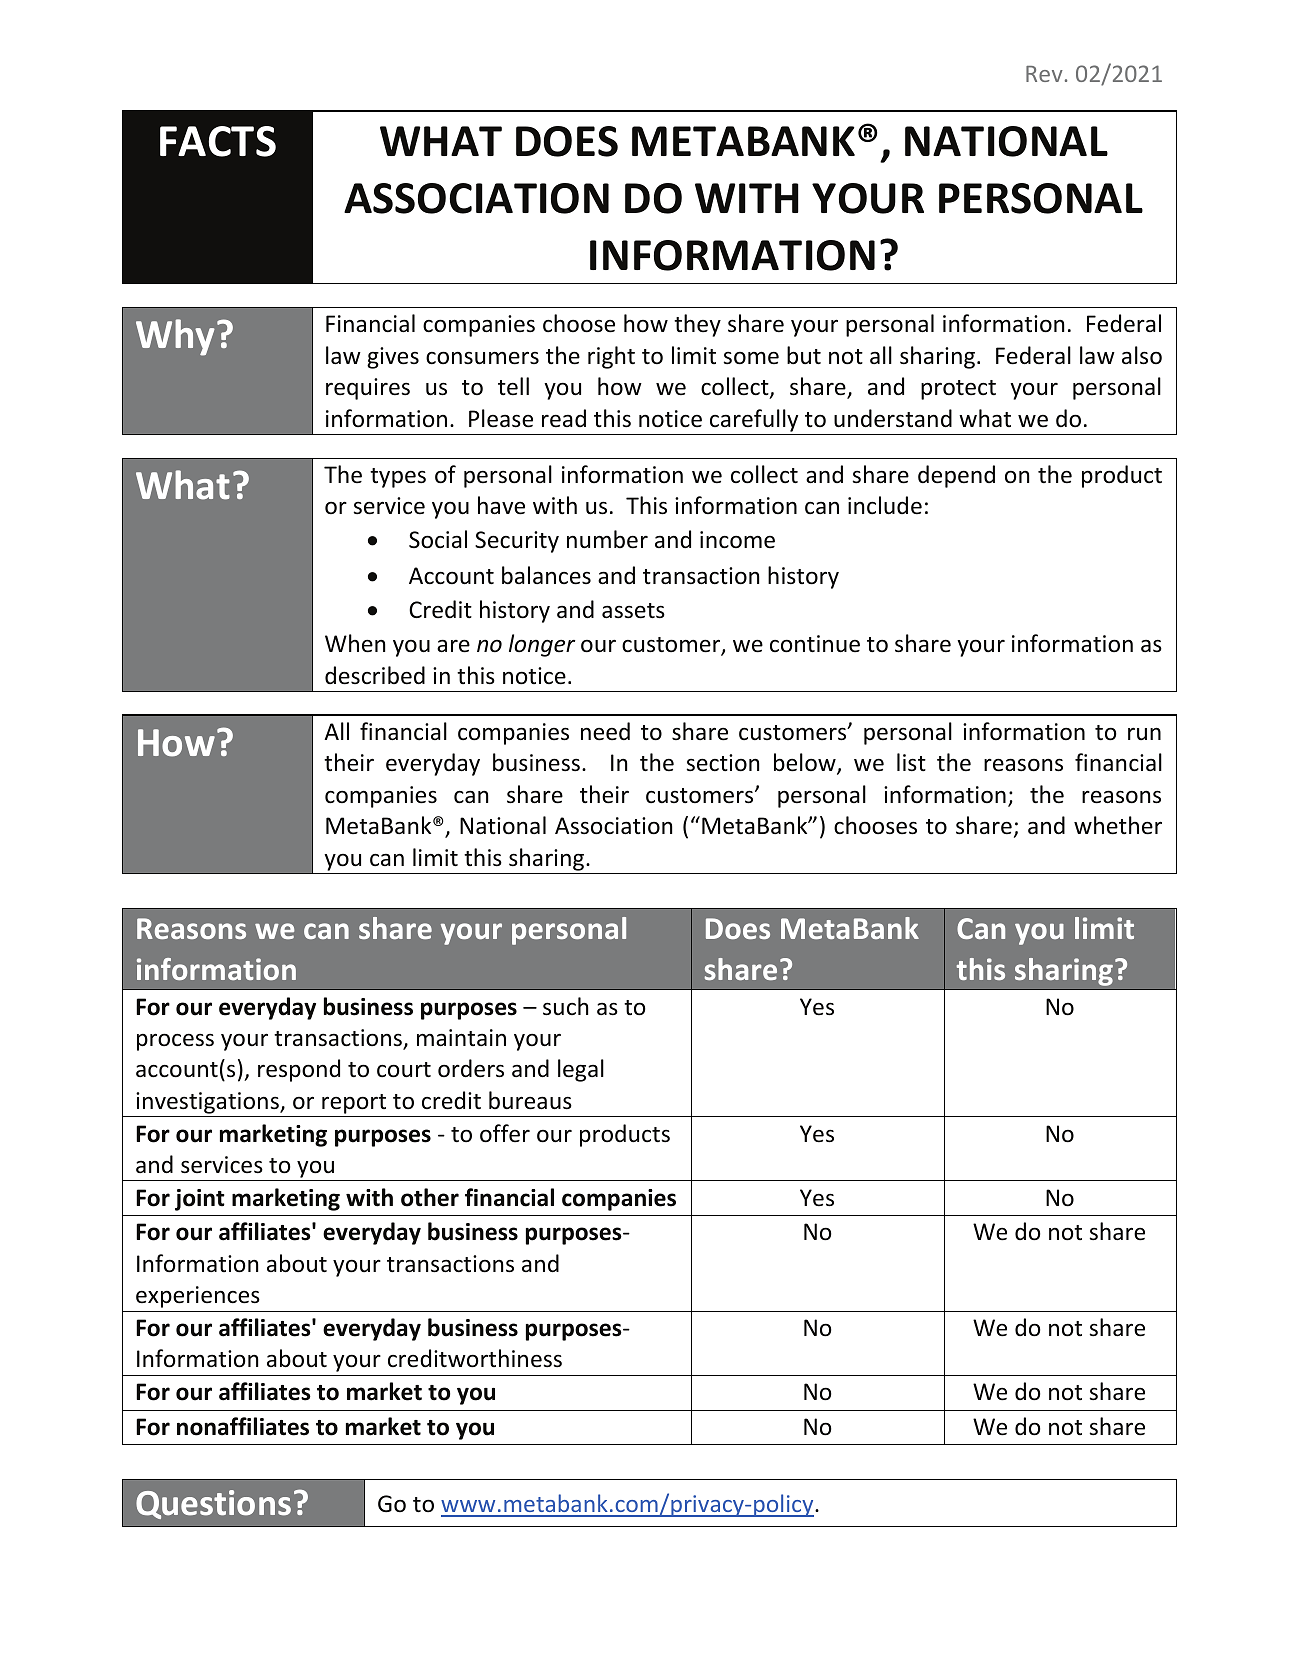  What do you see at coordinates (958, 390) in the image?
I see `protect` at bounding box center [958, 390].
